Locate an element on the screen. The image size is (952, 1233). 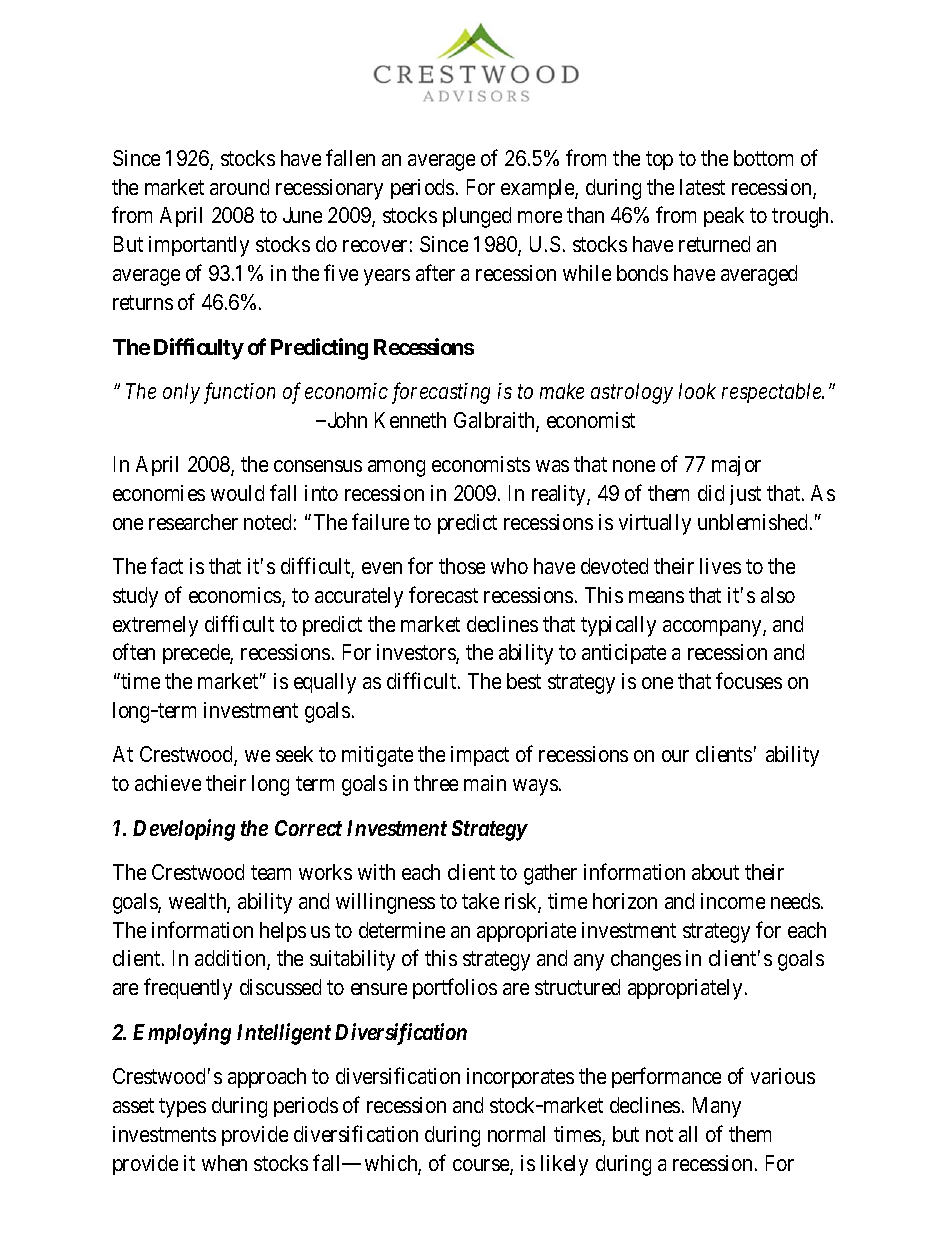
achieve is located at coordinates (168, 783).
